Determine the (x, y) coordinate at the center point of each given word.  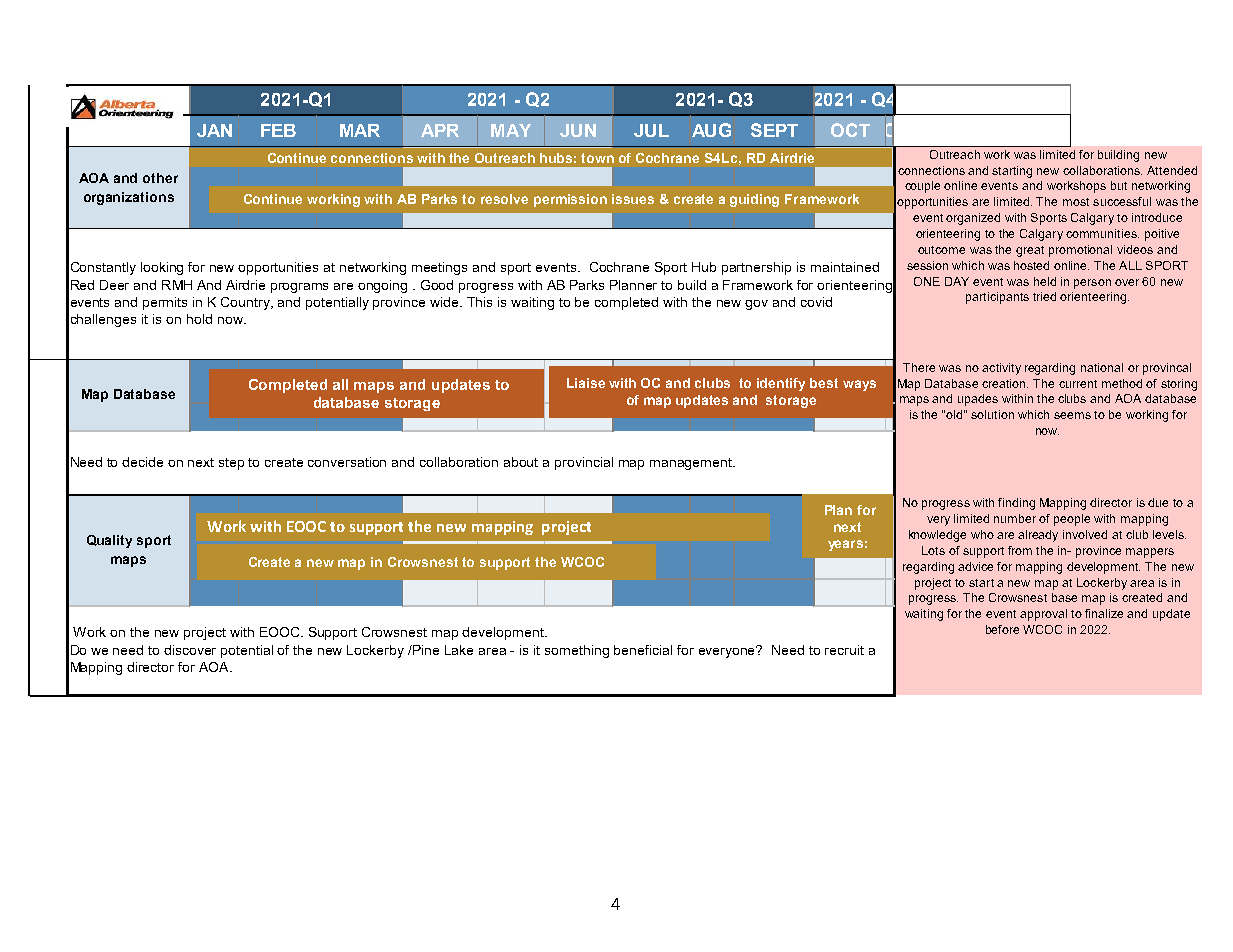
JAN (214, 130)
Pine (425, 650)
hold (199, 319)
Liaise (586, 383)
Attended (1172, 170)
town (597, 158)
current (1078, 384)
